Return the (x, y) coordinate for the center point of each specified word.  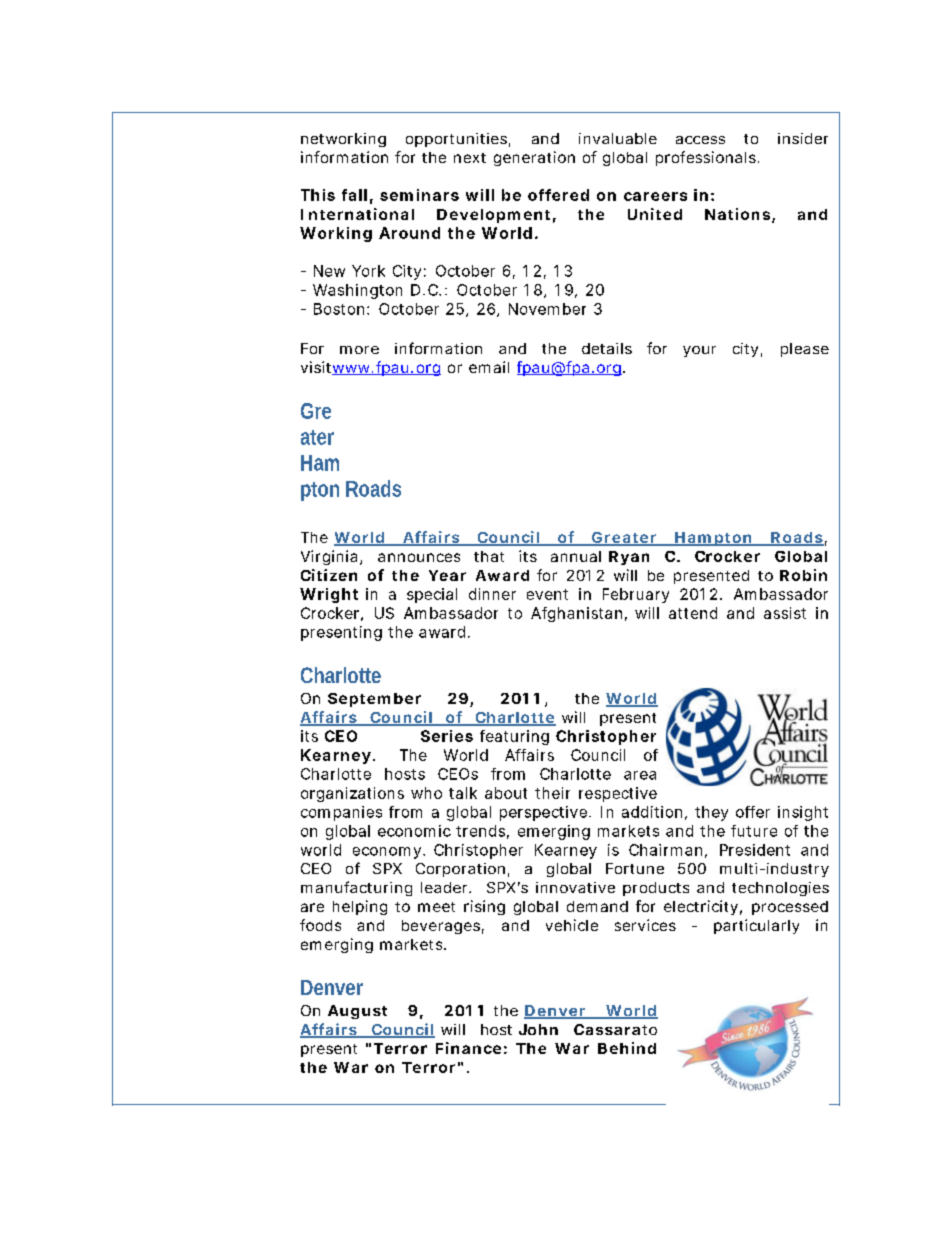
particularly (756, 926)
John (538, 1029)
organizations (352, 794)
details (607, 348)
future (754, 831)
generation (534, 158)
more (359, 350)
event (547, 594)
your (699, 351)
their (552, 793)
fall (354, 195)
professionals (706, 158)
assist (785, 613)
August (357, 1012)
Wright (329, 595)
